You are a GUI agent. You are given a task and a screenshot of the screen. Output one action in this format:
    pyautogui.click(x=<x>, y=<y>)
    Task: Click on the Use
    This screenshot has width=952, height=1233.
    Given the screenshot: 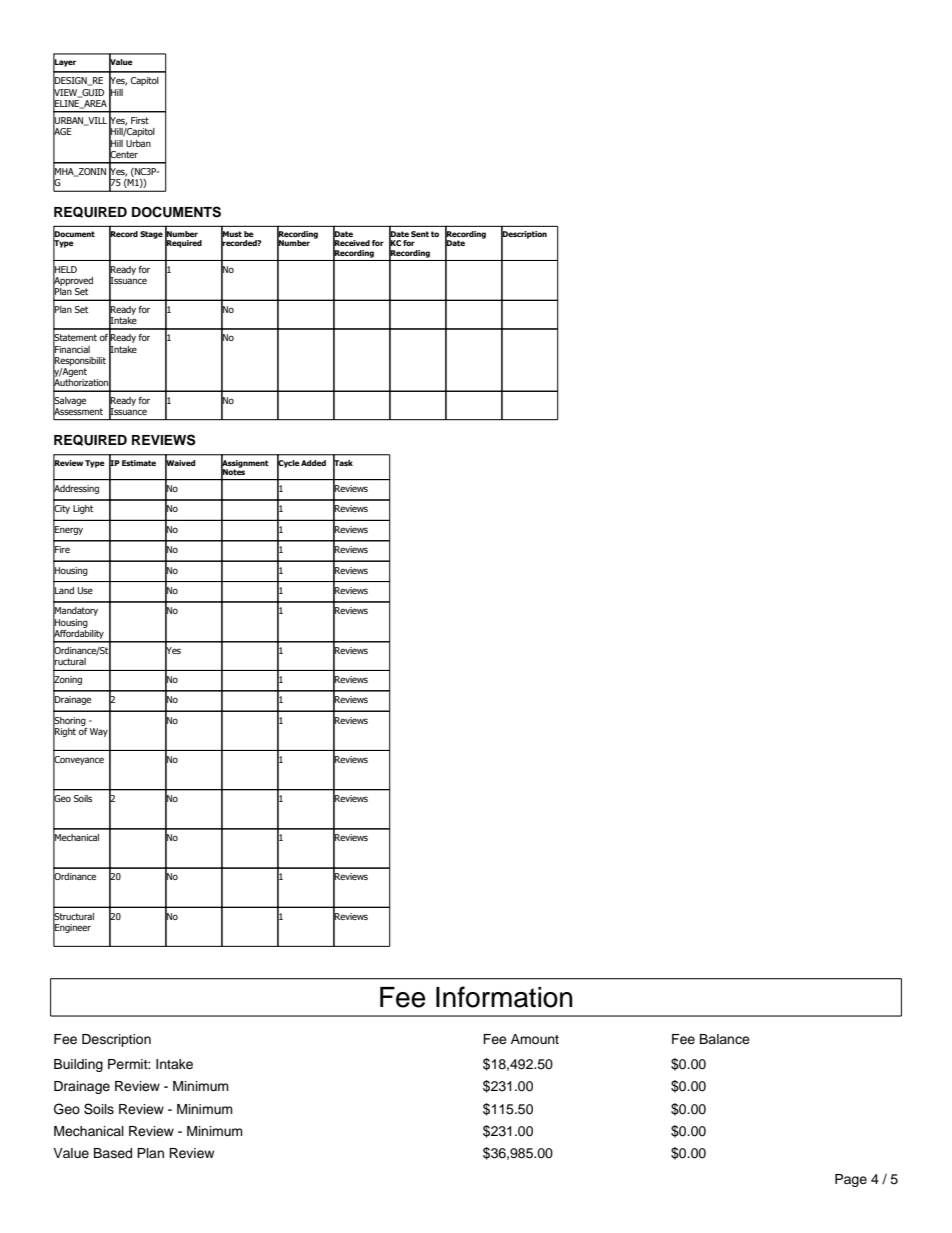 What is the action you would take?
    pyautogui.click(x=85, y=590)
